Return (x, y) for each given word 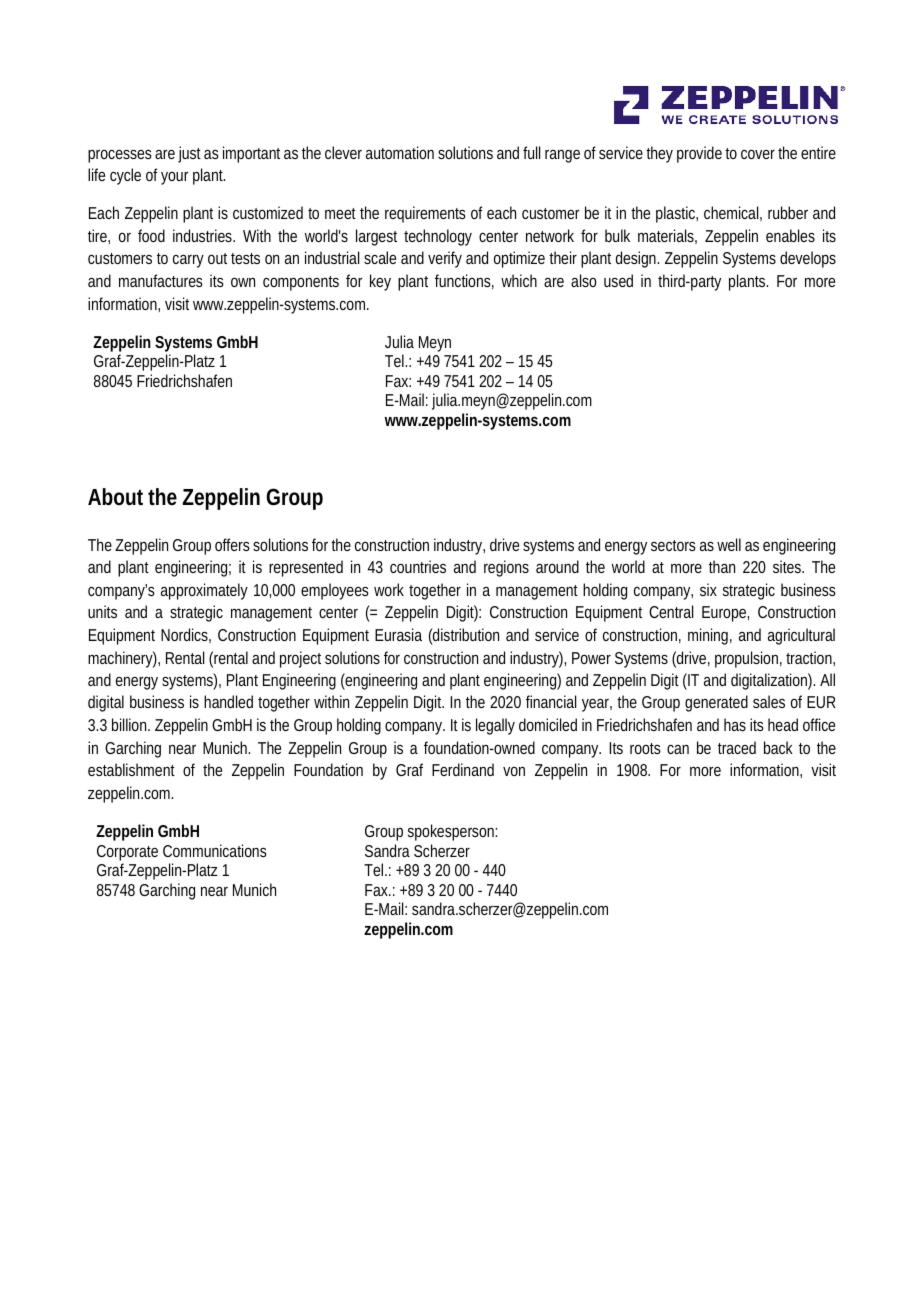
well (729, 544)
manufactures (161, 280)
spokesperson (452, 832)
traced (737, 747)
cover (760, 154)
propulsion (748, 659)
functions (464, 281)
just (189, 154)
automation (400, 152)
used (618, 280)
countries (418, 566)
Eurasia (398, 634)
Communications (215, 850)
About (115, 496)
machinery (122, 659)
